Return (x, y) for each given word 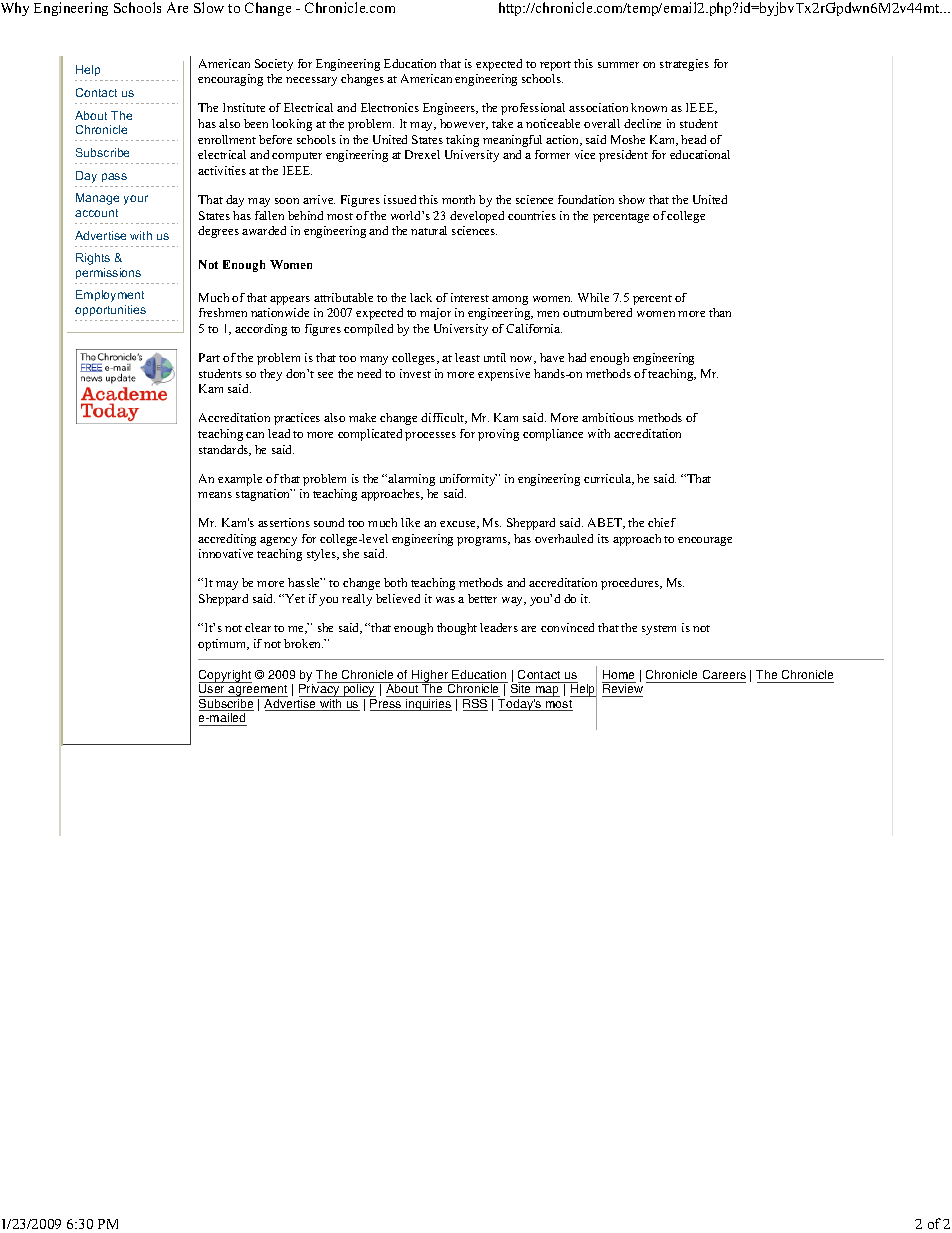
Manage (97, 199)
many (374, 360)
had (577, 357)
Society (274, 65)
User (213, 689)
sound (329, 522)
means (215, 495)
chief (662, 522)
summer (618, 65)
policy (359, 689)
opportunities (110, 310)
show (632, 199)
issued (400, 199)
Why (15, 9)
